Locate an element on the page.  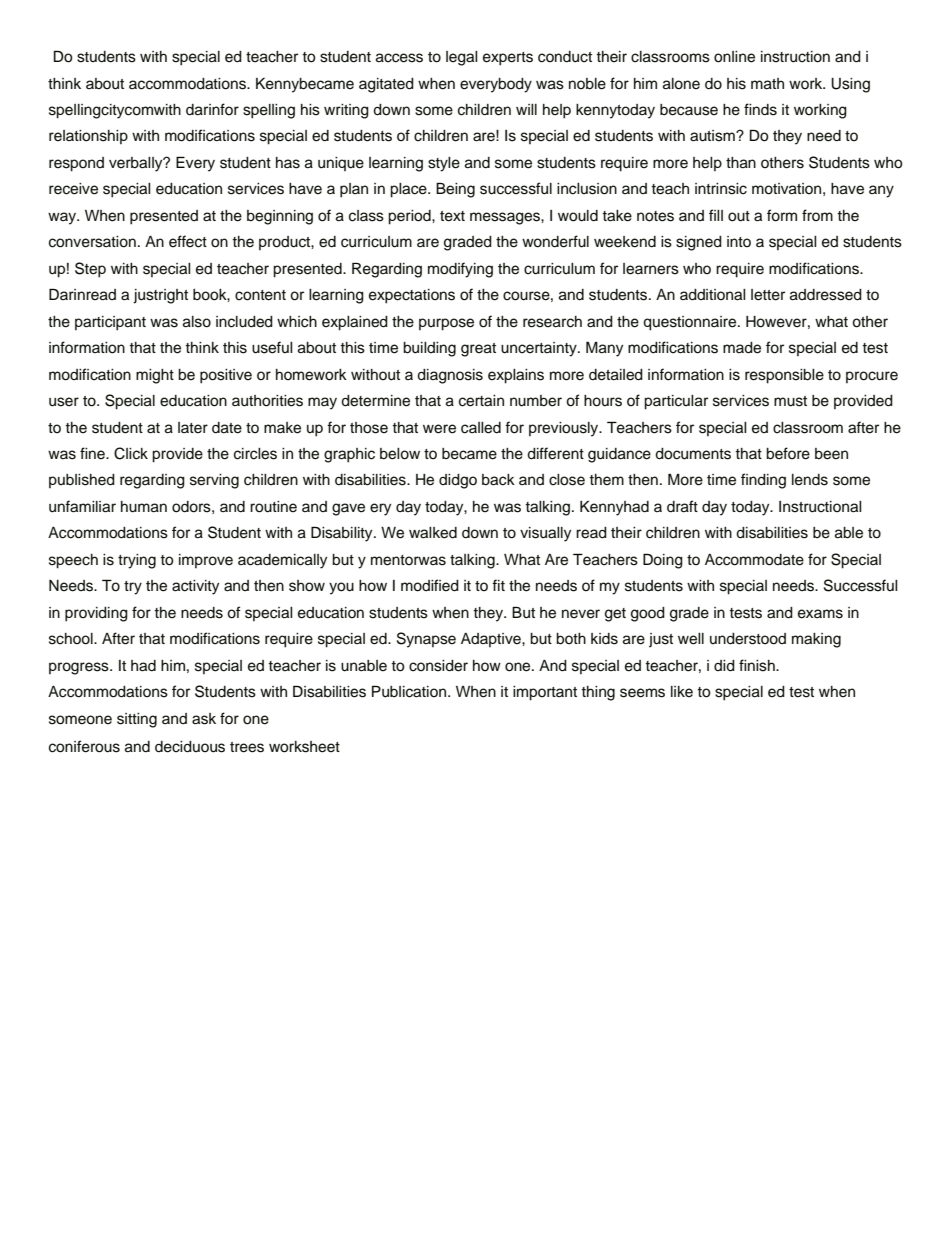
like is located at coordinates (682, 692).
